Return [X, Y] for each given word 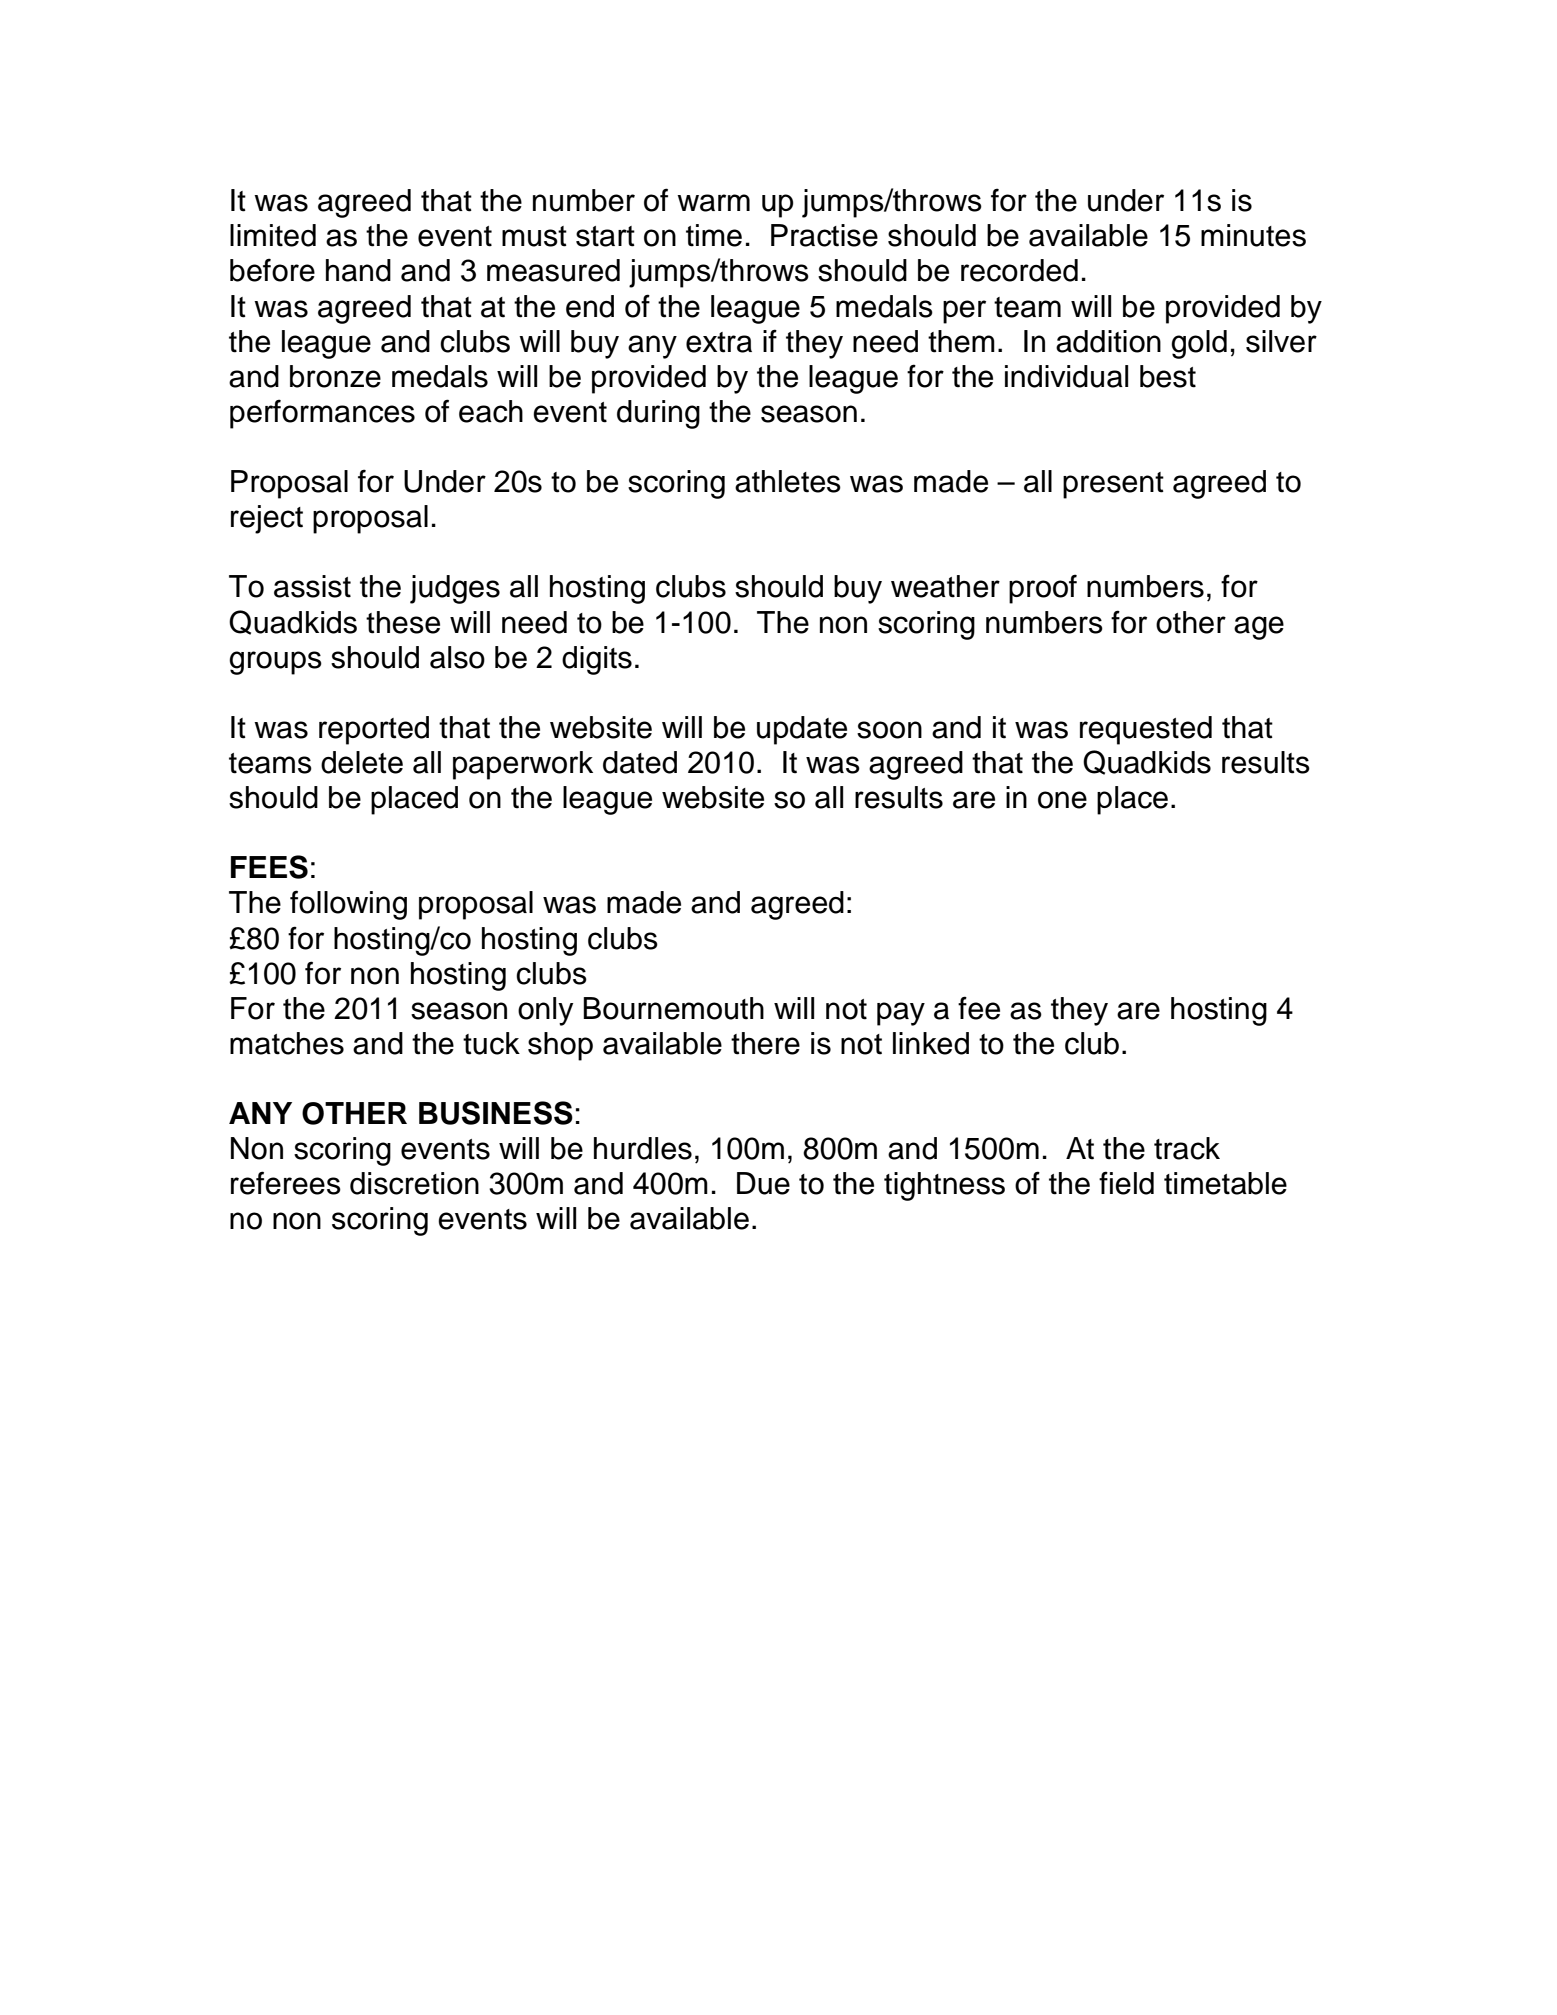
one [1062, 800]
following [348, 905]
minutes [1253, 235]
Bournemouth [673, 1008]
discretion [414, 1183]
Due [763, 1183]
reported [374, 730]
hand [358, 270]
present [1113, 485]
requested [1146, 730]
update [802, 730]
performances [322, 414]
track [1187, 1148]
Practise [824, 235]
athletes [788, 481]
